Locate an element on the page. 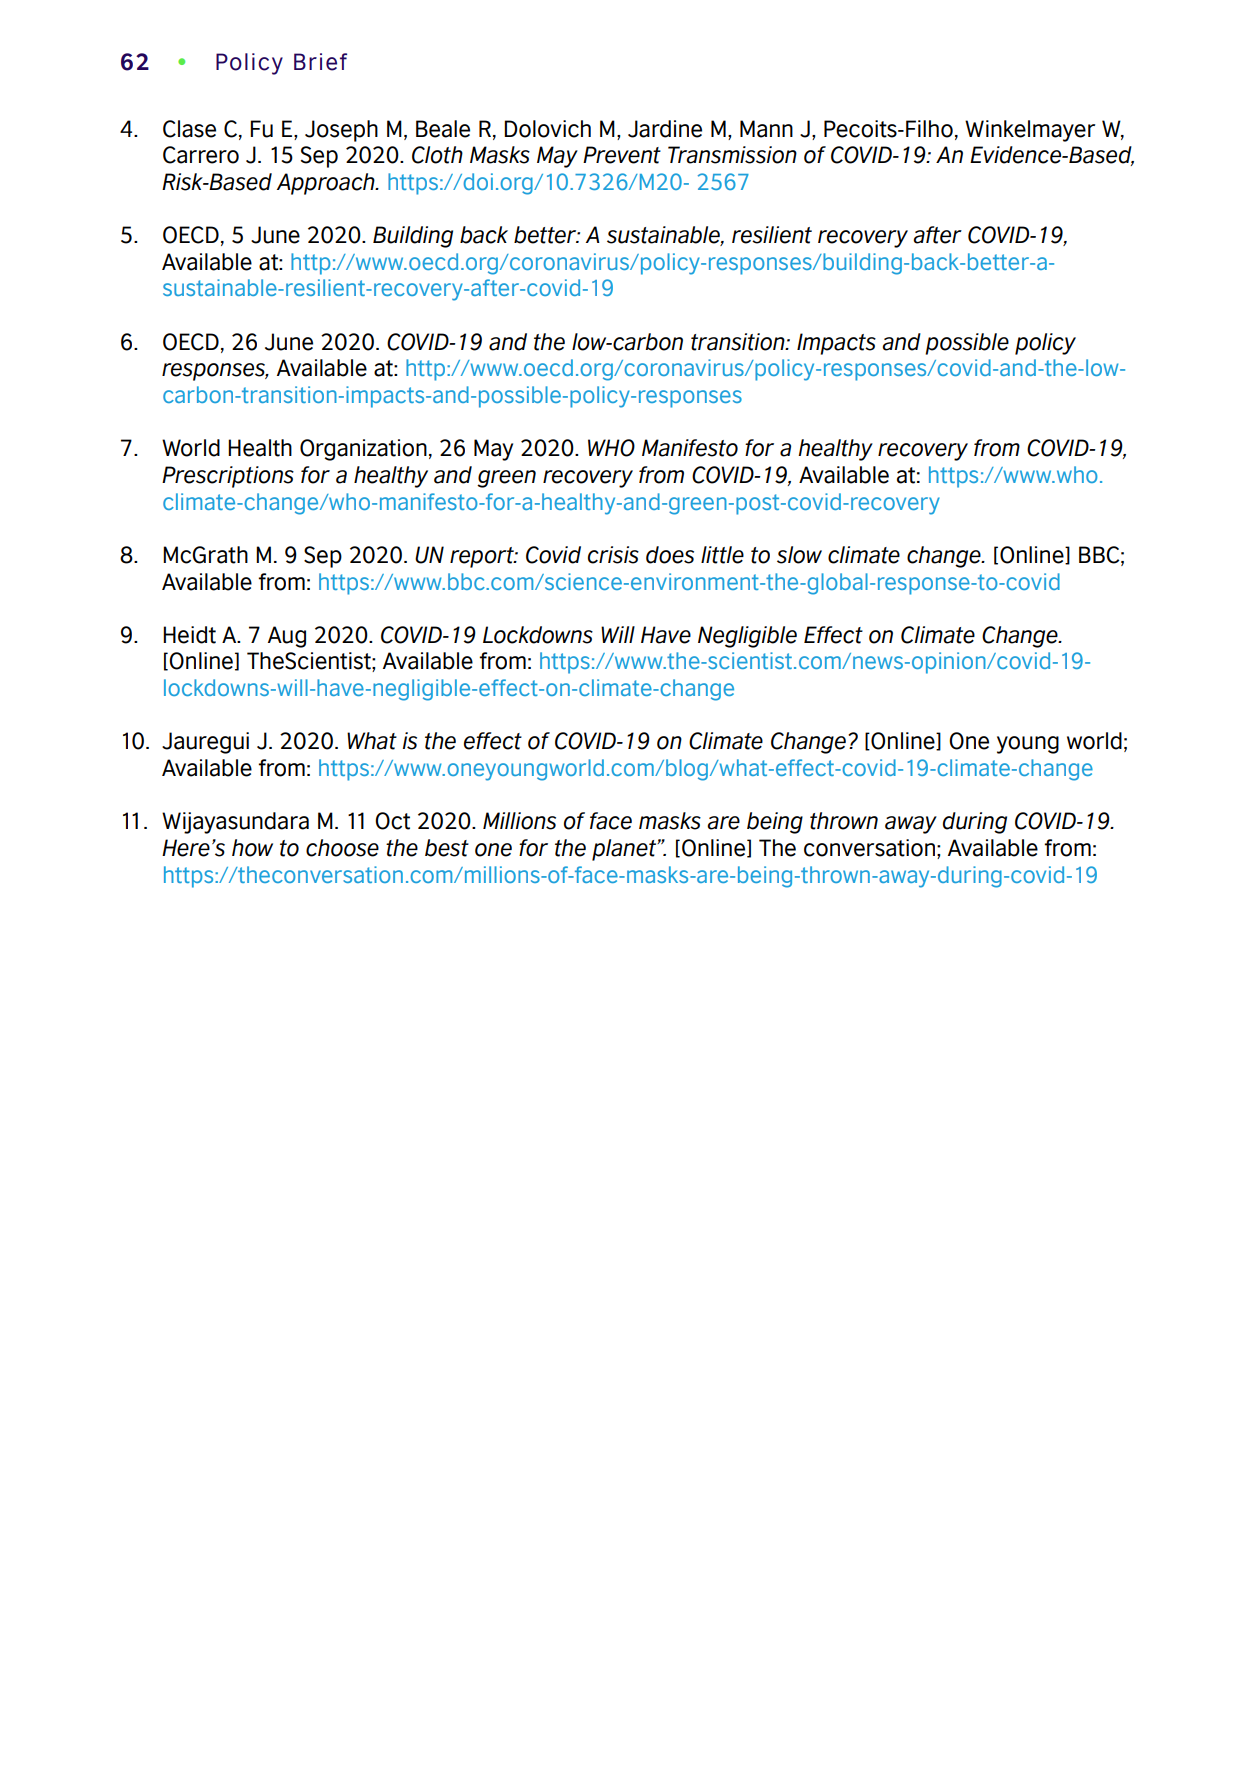  Cloth is located at coordinates (437, 155).
